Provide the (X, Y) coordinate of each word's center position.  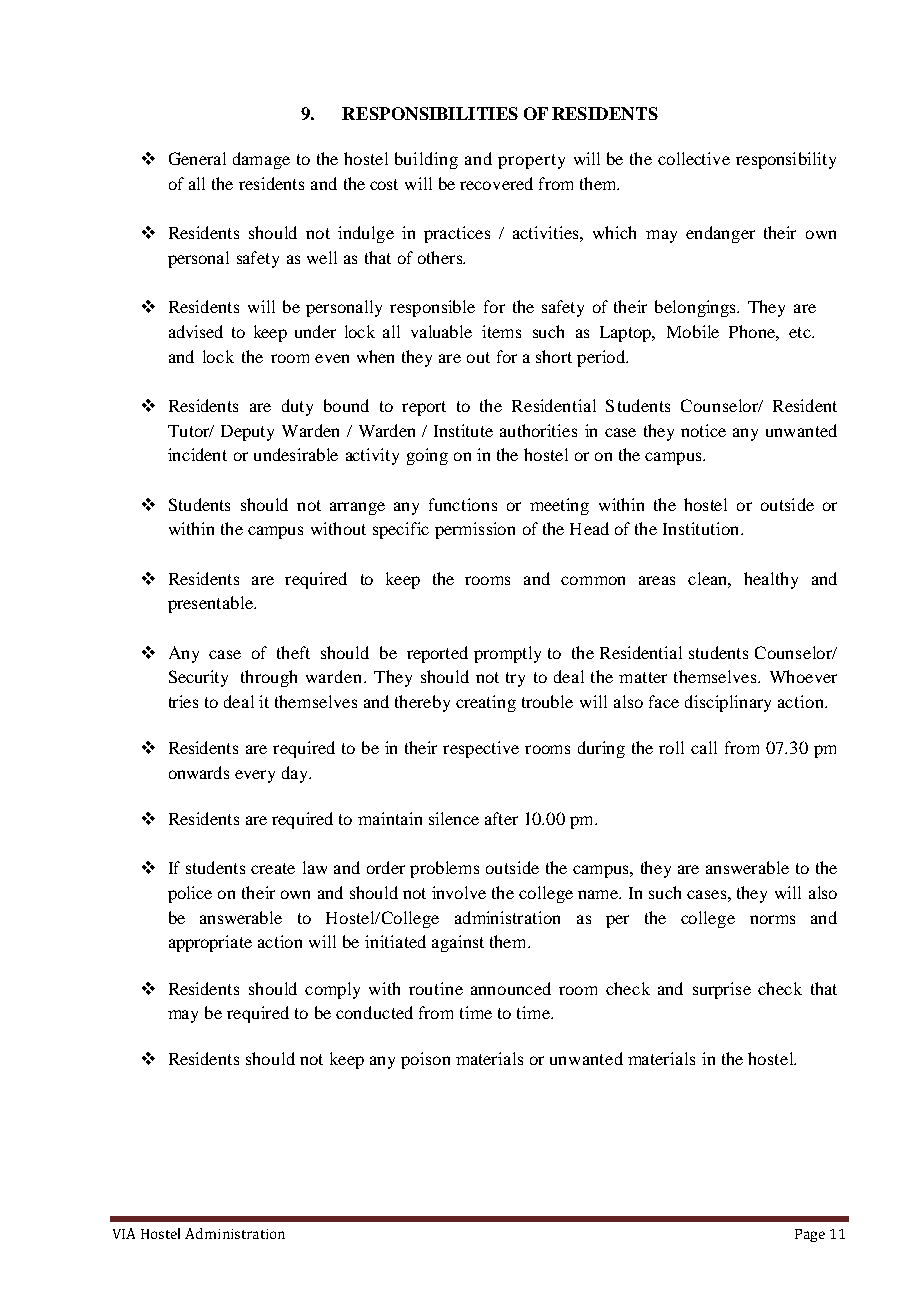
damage (261, 160)
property (531, 161)
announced (511, 988)
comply (332, 990)
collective (694, 158)
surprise (722, 990)
